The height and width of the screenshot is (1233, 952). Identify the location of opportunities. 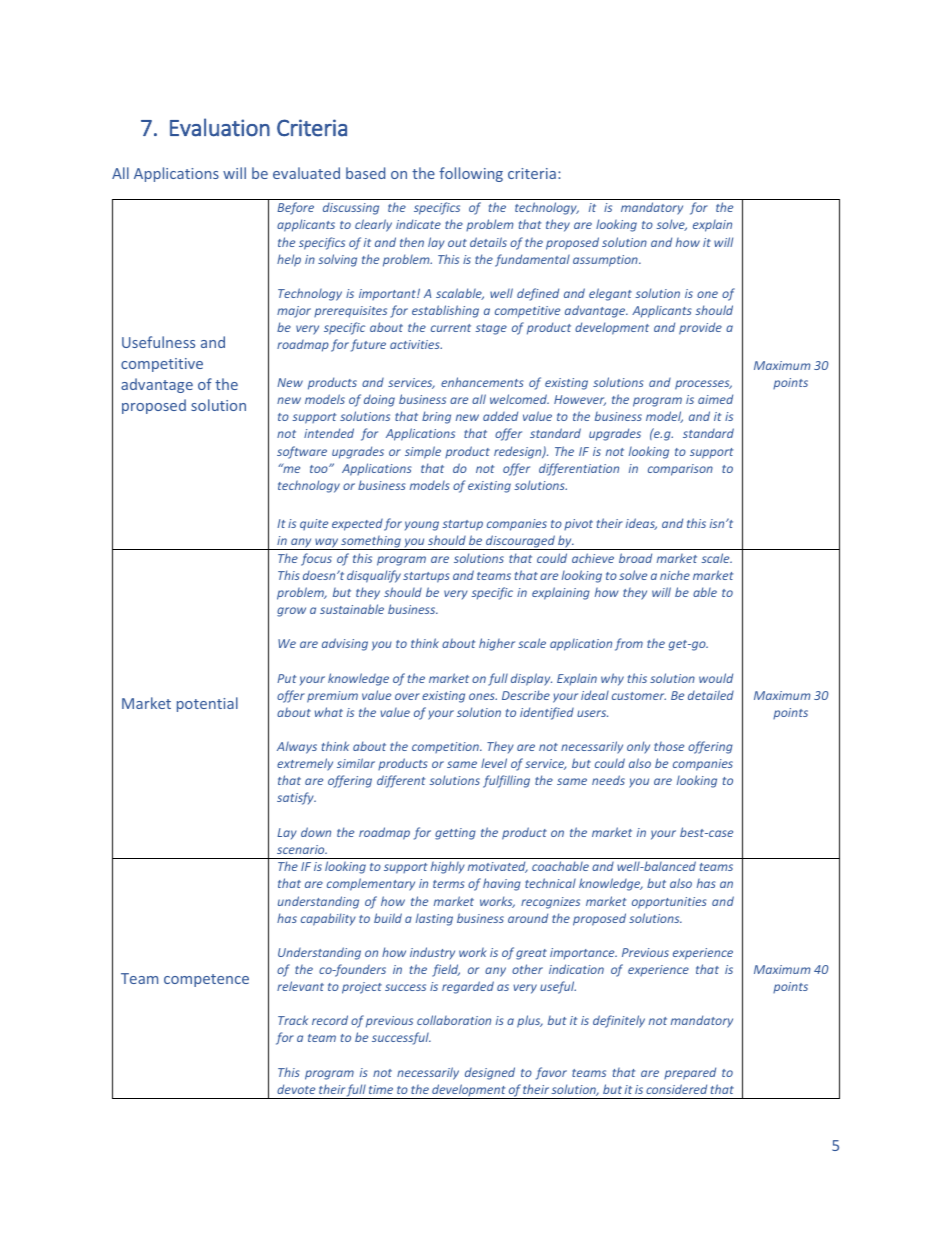
(669, 903).
